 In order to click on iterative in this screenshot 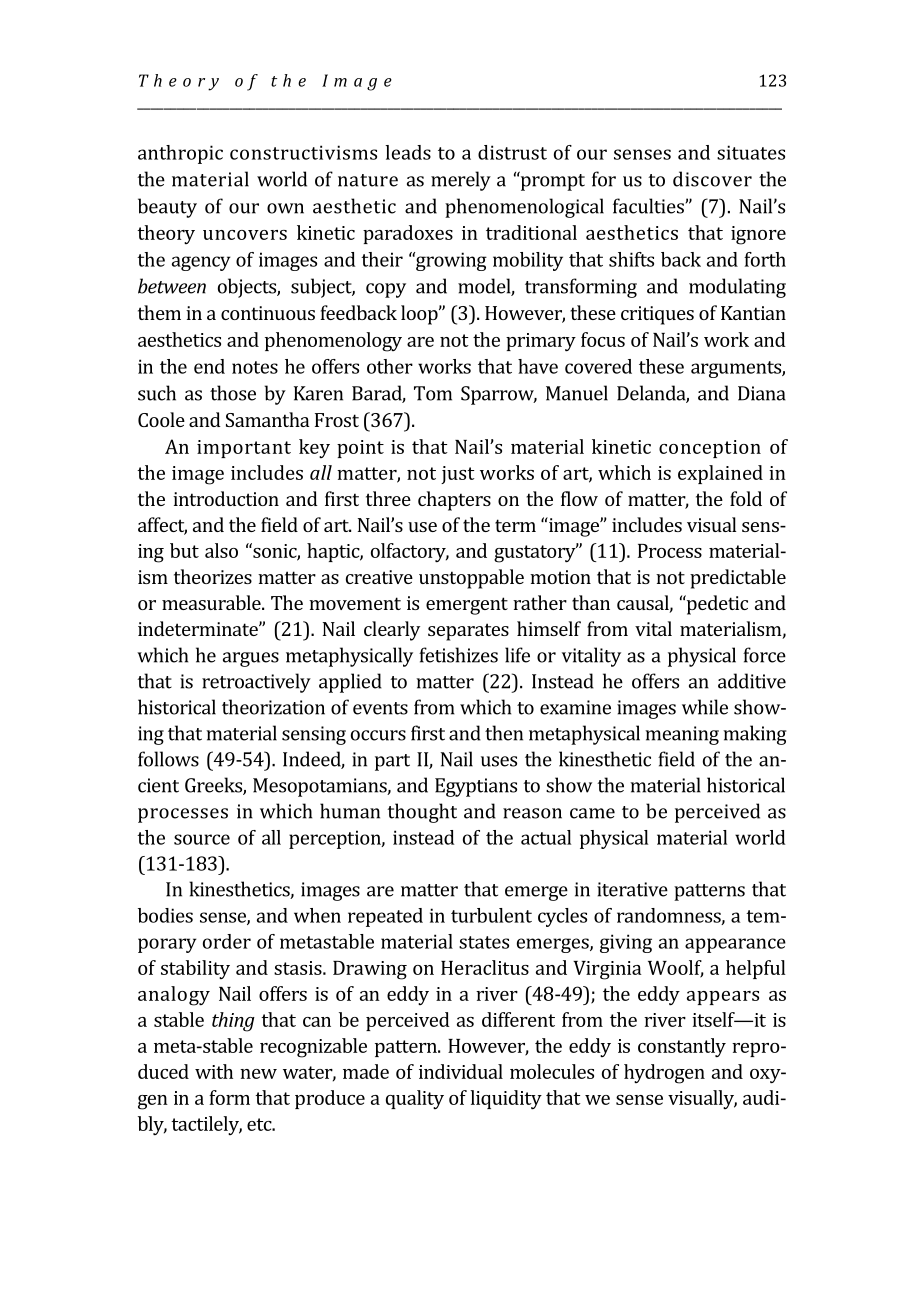, I will do `click(632, 889)`.
